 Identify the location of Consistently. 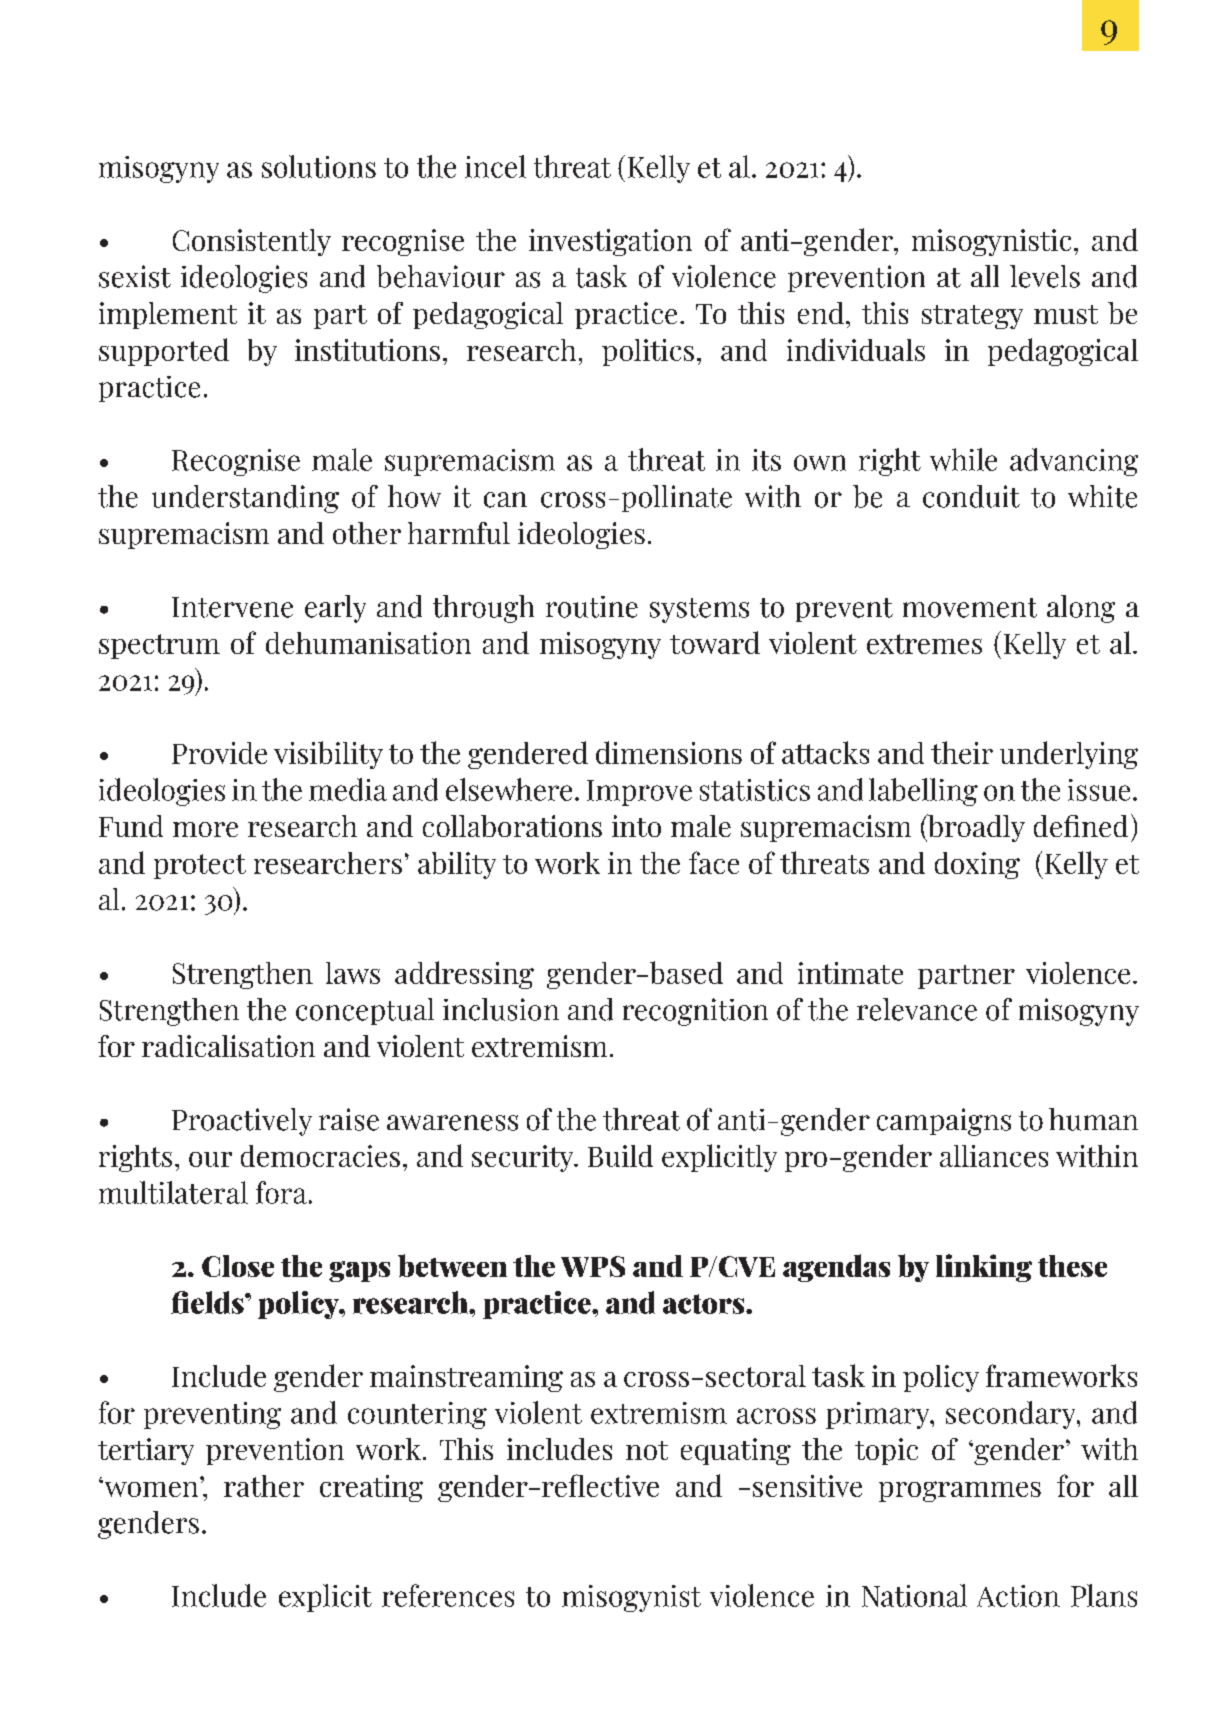
(252, 242).
